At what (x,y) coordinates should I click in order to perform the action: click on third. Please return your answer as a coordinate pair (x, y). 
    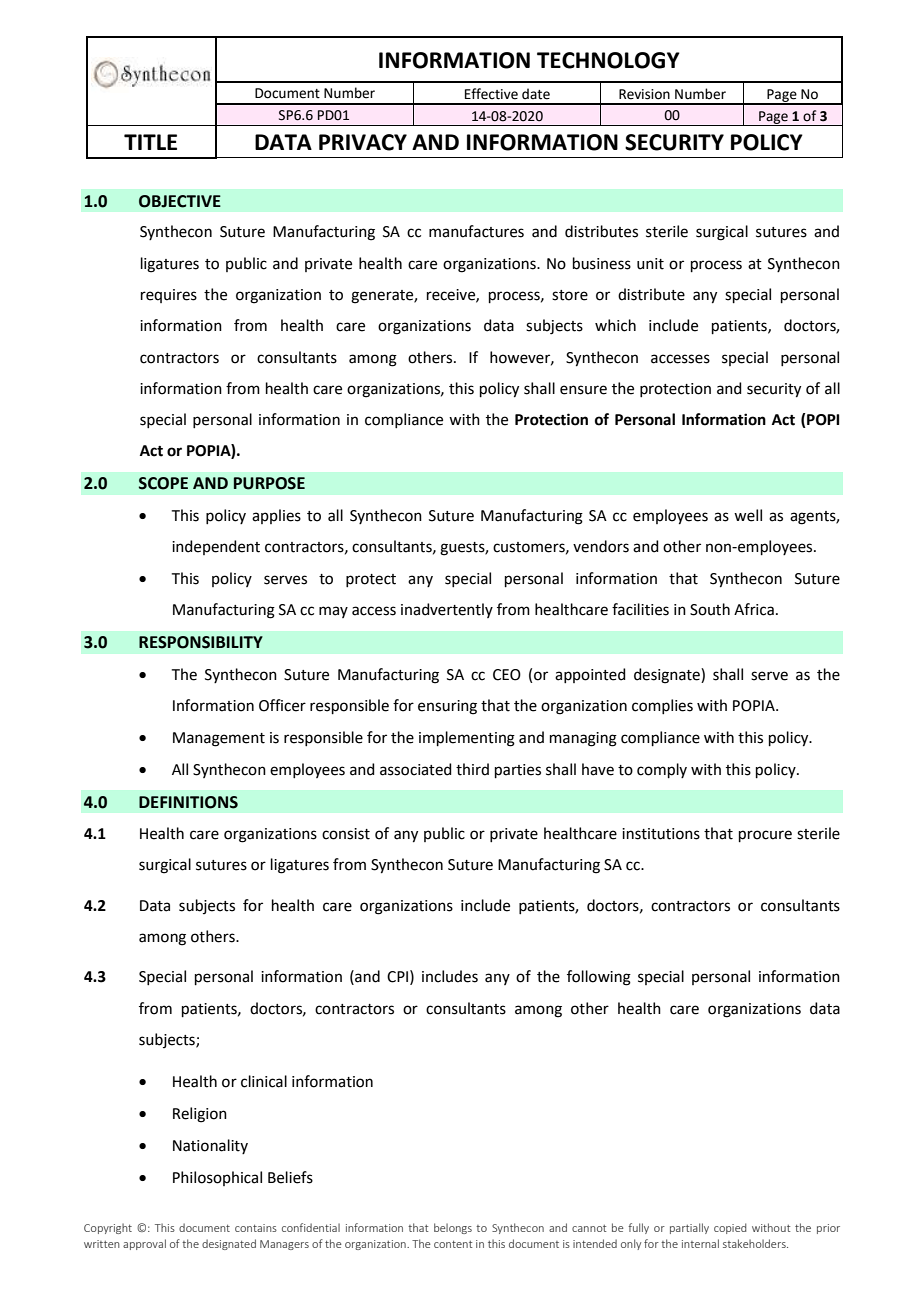
    Looking at the image, I should click on (472, 769).
